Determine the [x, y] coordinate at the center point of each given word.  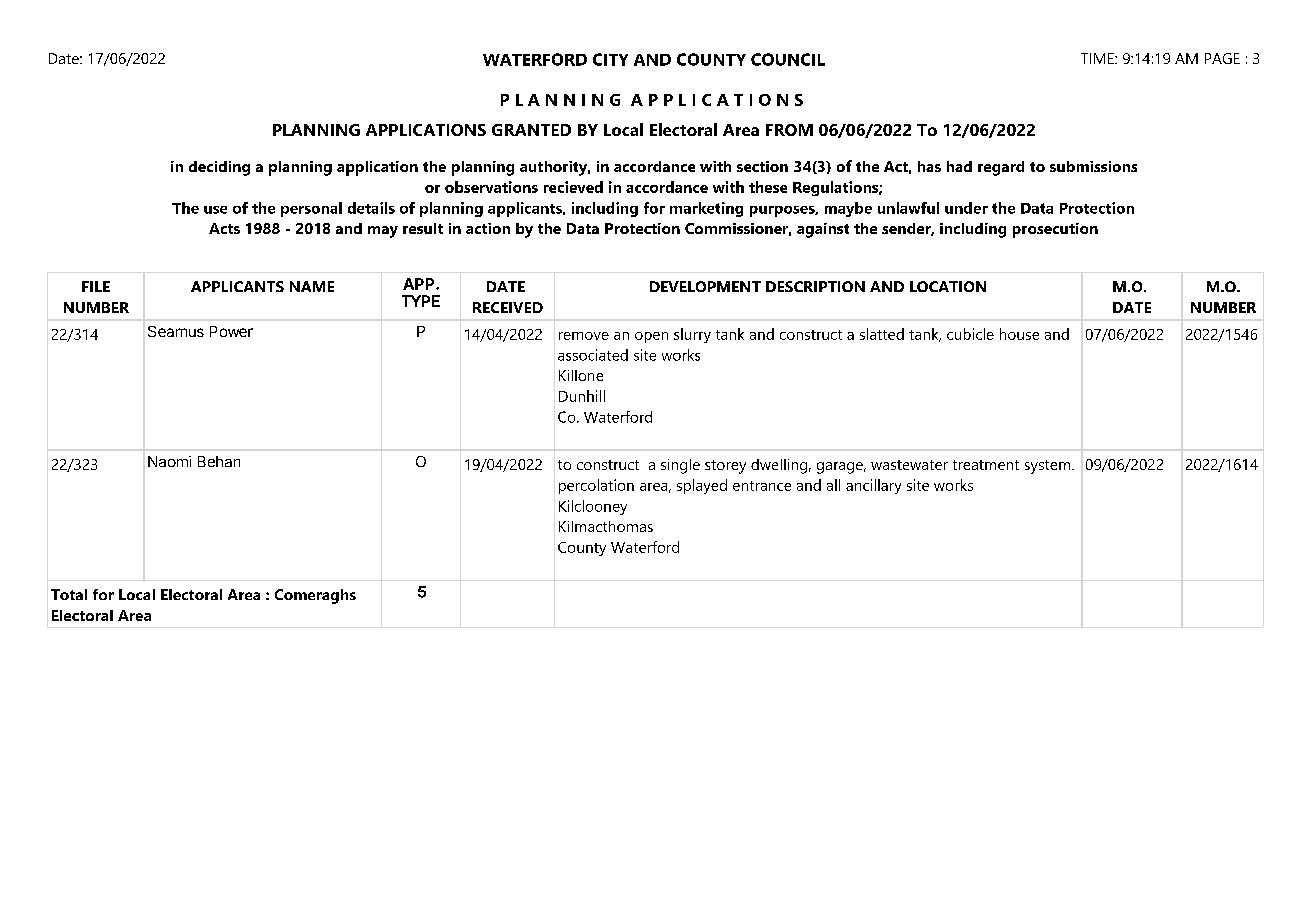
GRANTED [531, 130]
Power [231, 331]
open [651, 337]
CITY [610, 59]
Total [69, 594]
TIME [1098, 58]
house [1019, 334]
